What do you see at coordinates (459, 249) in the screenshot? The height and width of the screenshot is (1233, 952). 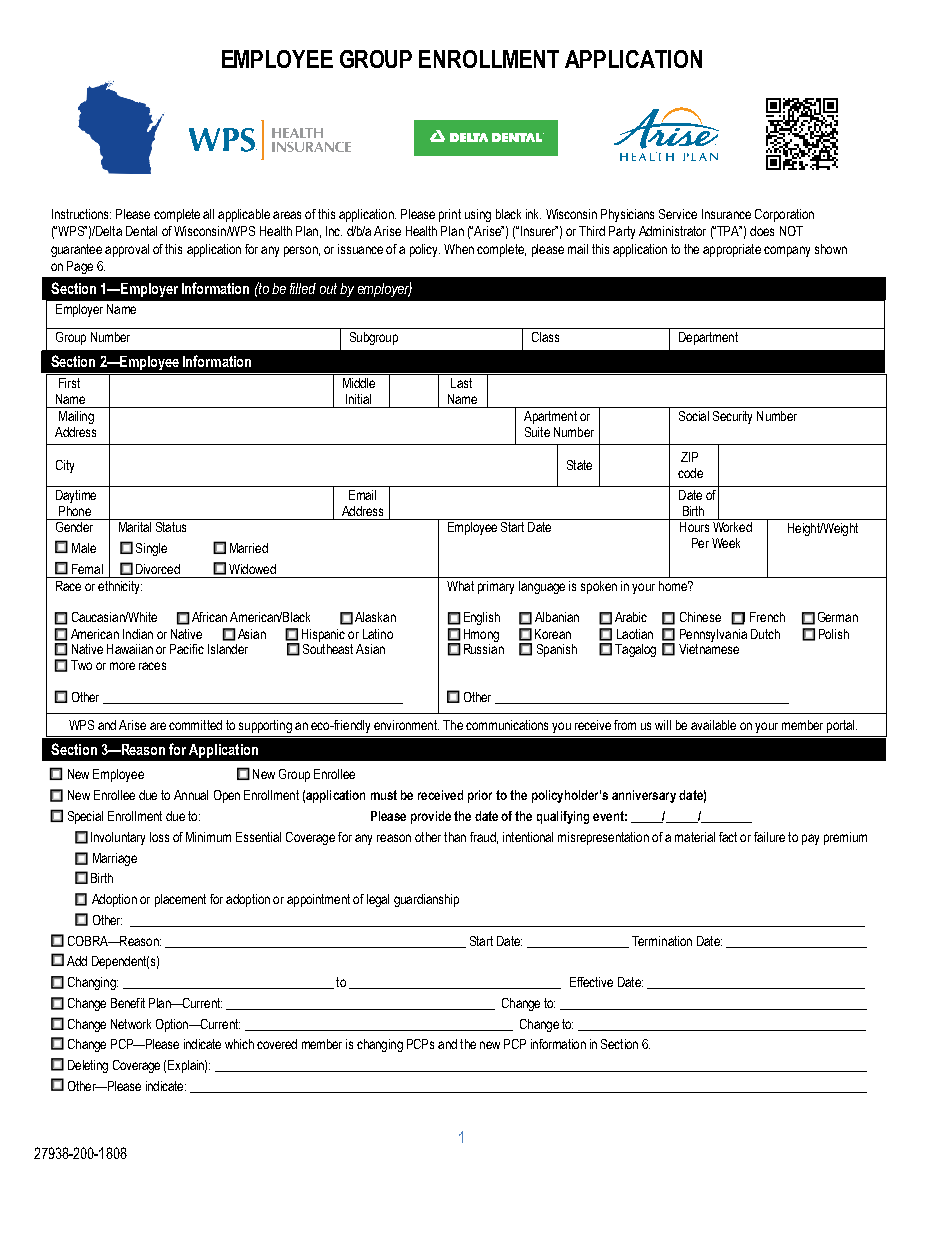 I see `When` at bounding box center [459, 249].
